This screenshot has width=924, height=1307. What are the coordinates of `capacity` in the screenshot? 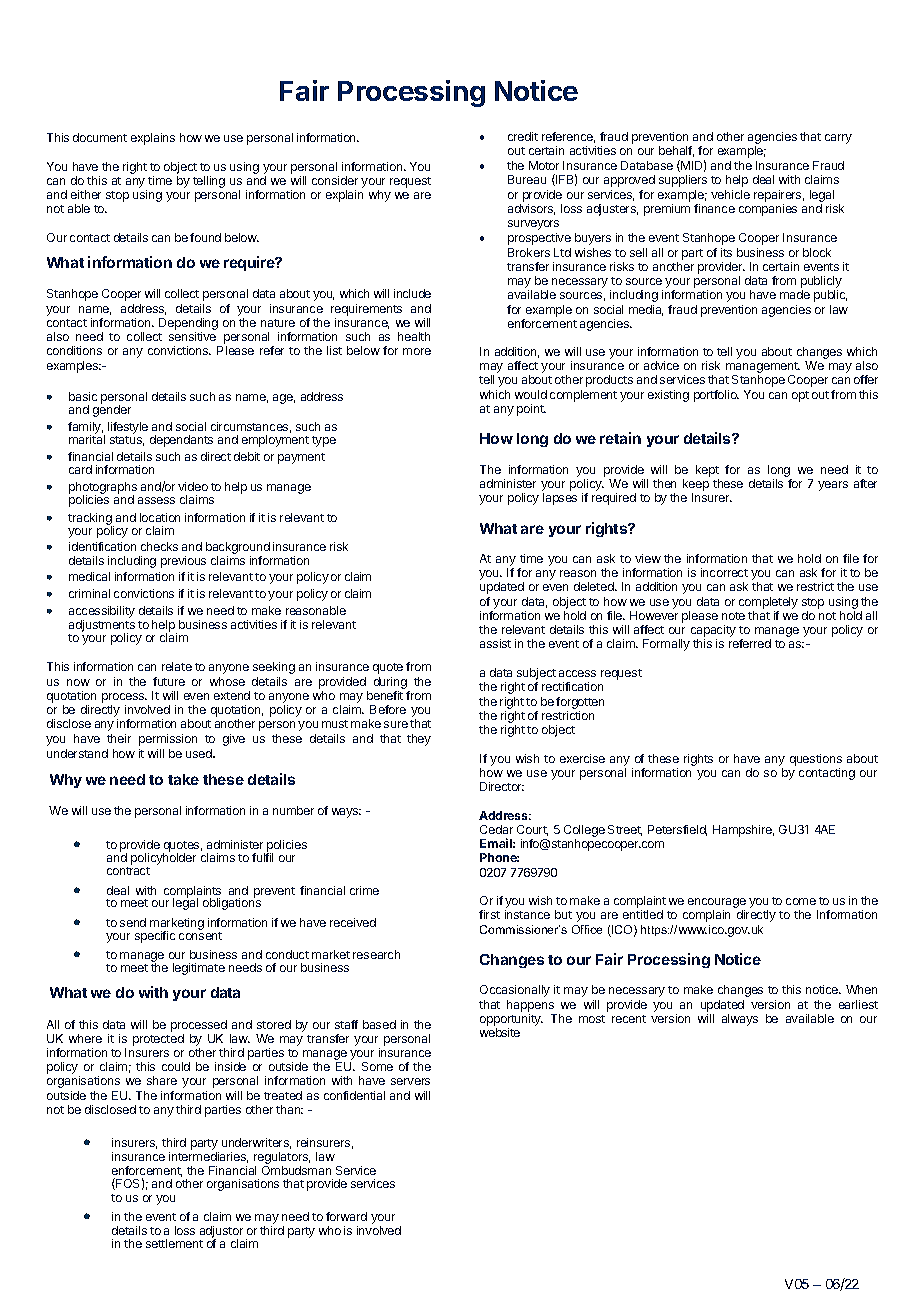 It's located at (713, 632).
